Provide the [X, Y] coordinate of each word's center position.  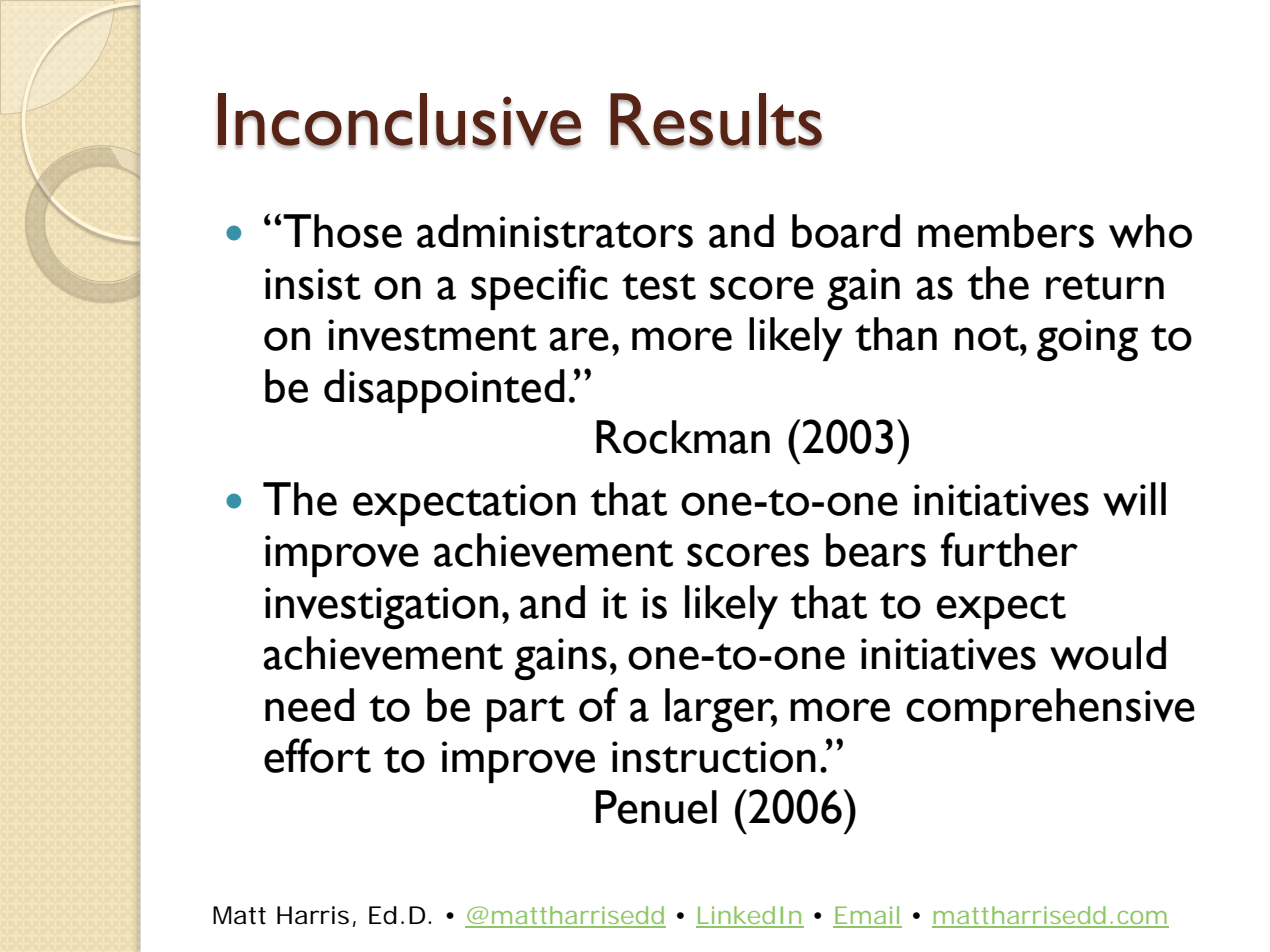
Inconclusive [399, 120]
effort [317, 755]
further [1009, 549]
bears [876, 550]
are [579, 339]
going [1087, 340]
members [1006, 231]
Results [716, 120]
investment [432, 335]
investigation [381, 608]
